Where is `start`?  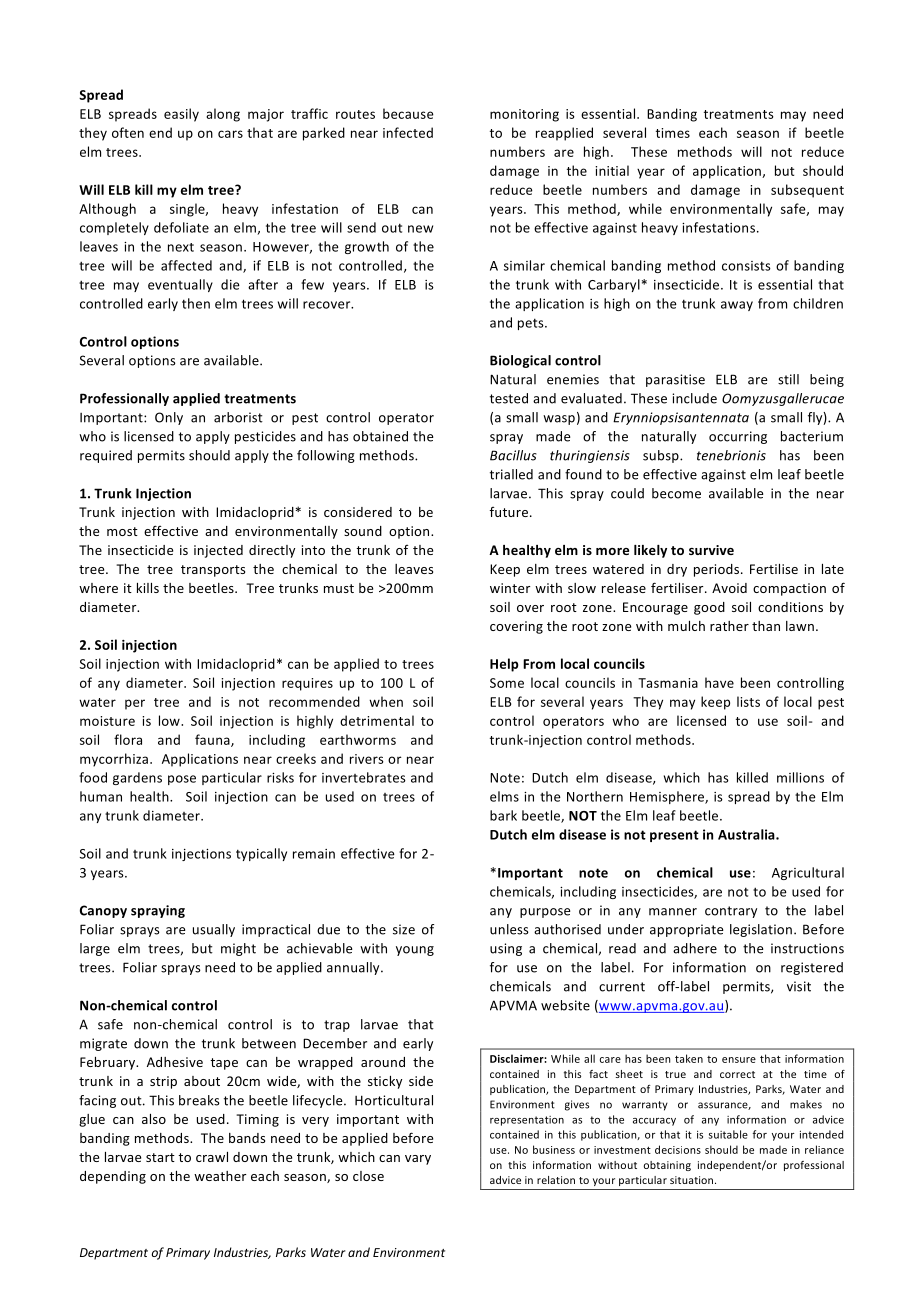 start is located at coordinates (160, 1157).
